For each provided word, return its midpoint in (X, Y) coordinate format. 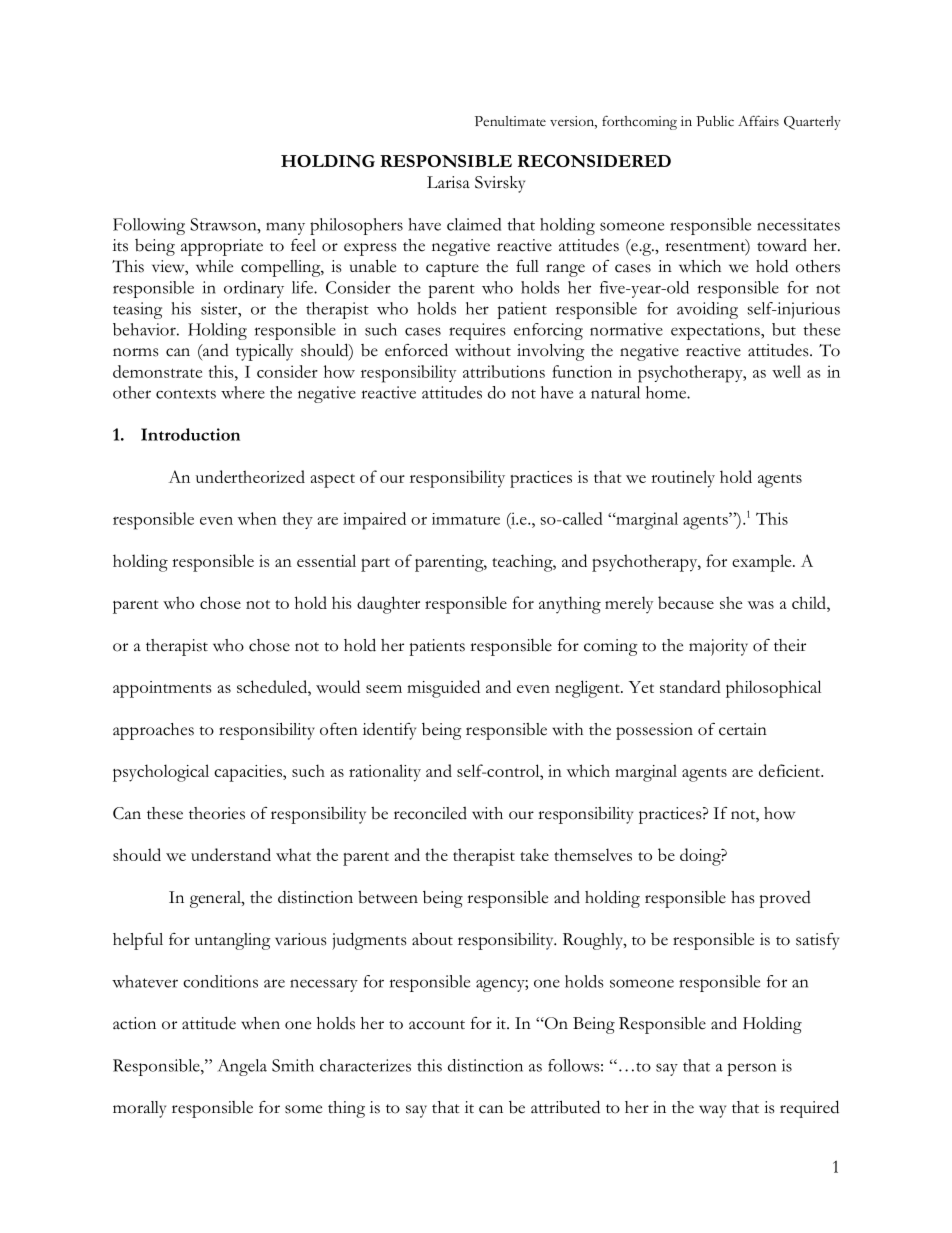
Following (149, 226)
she (731, 602)
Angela (242, 1067)
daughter (388, 605)
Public (715, 120)
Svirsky (500, 184)
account (437, 1025)
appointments (162, 689)
